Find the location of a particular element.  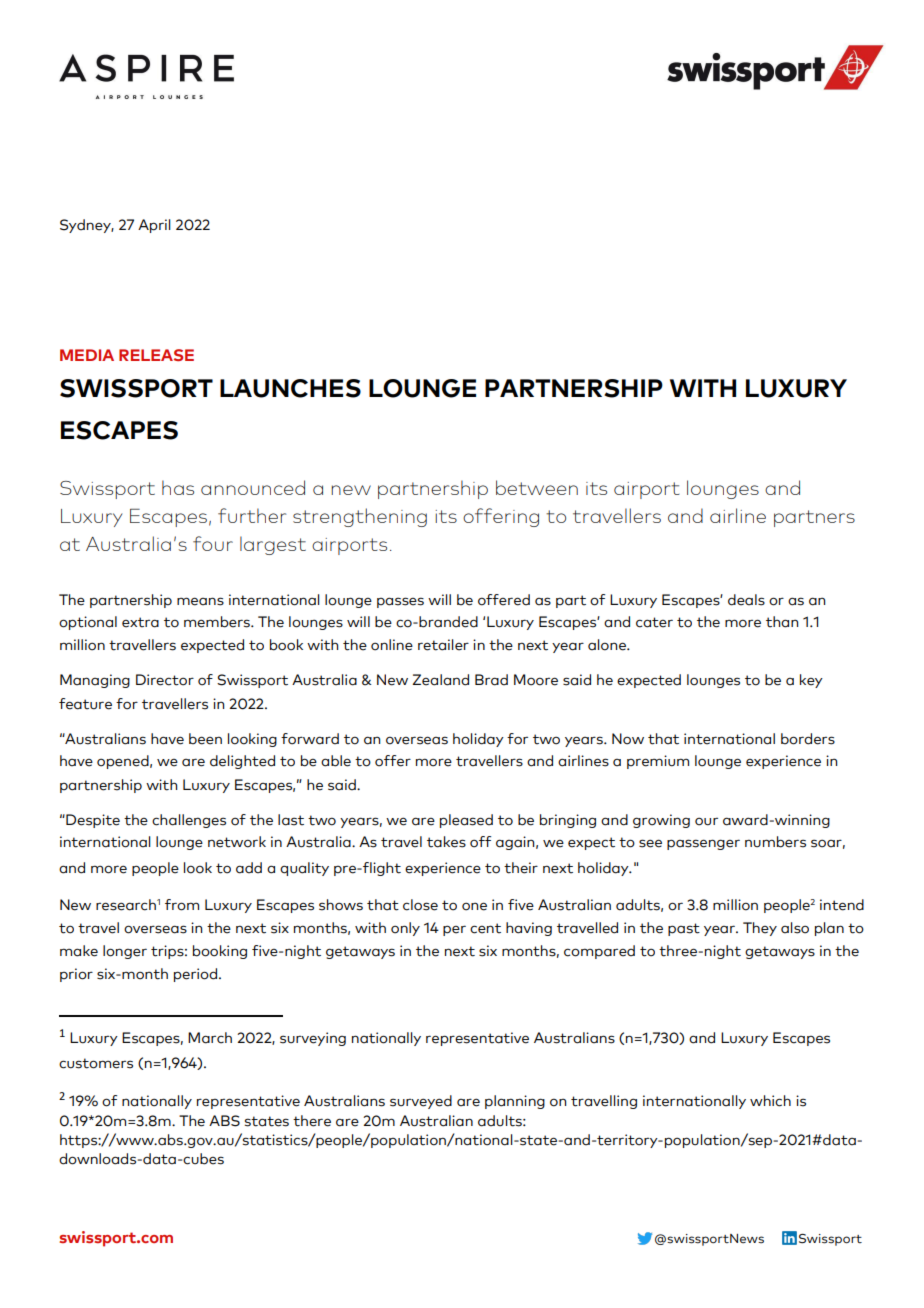

customers is located at coordinates (96, 1063).
